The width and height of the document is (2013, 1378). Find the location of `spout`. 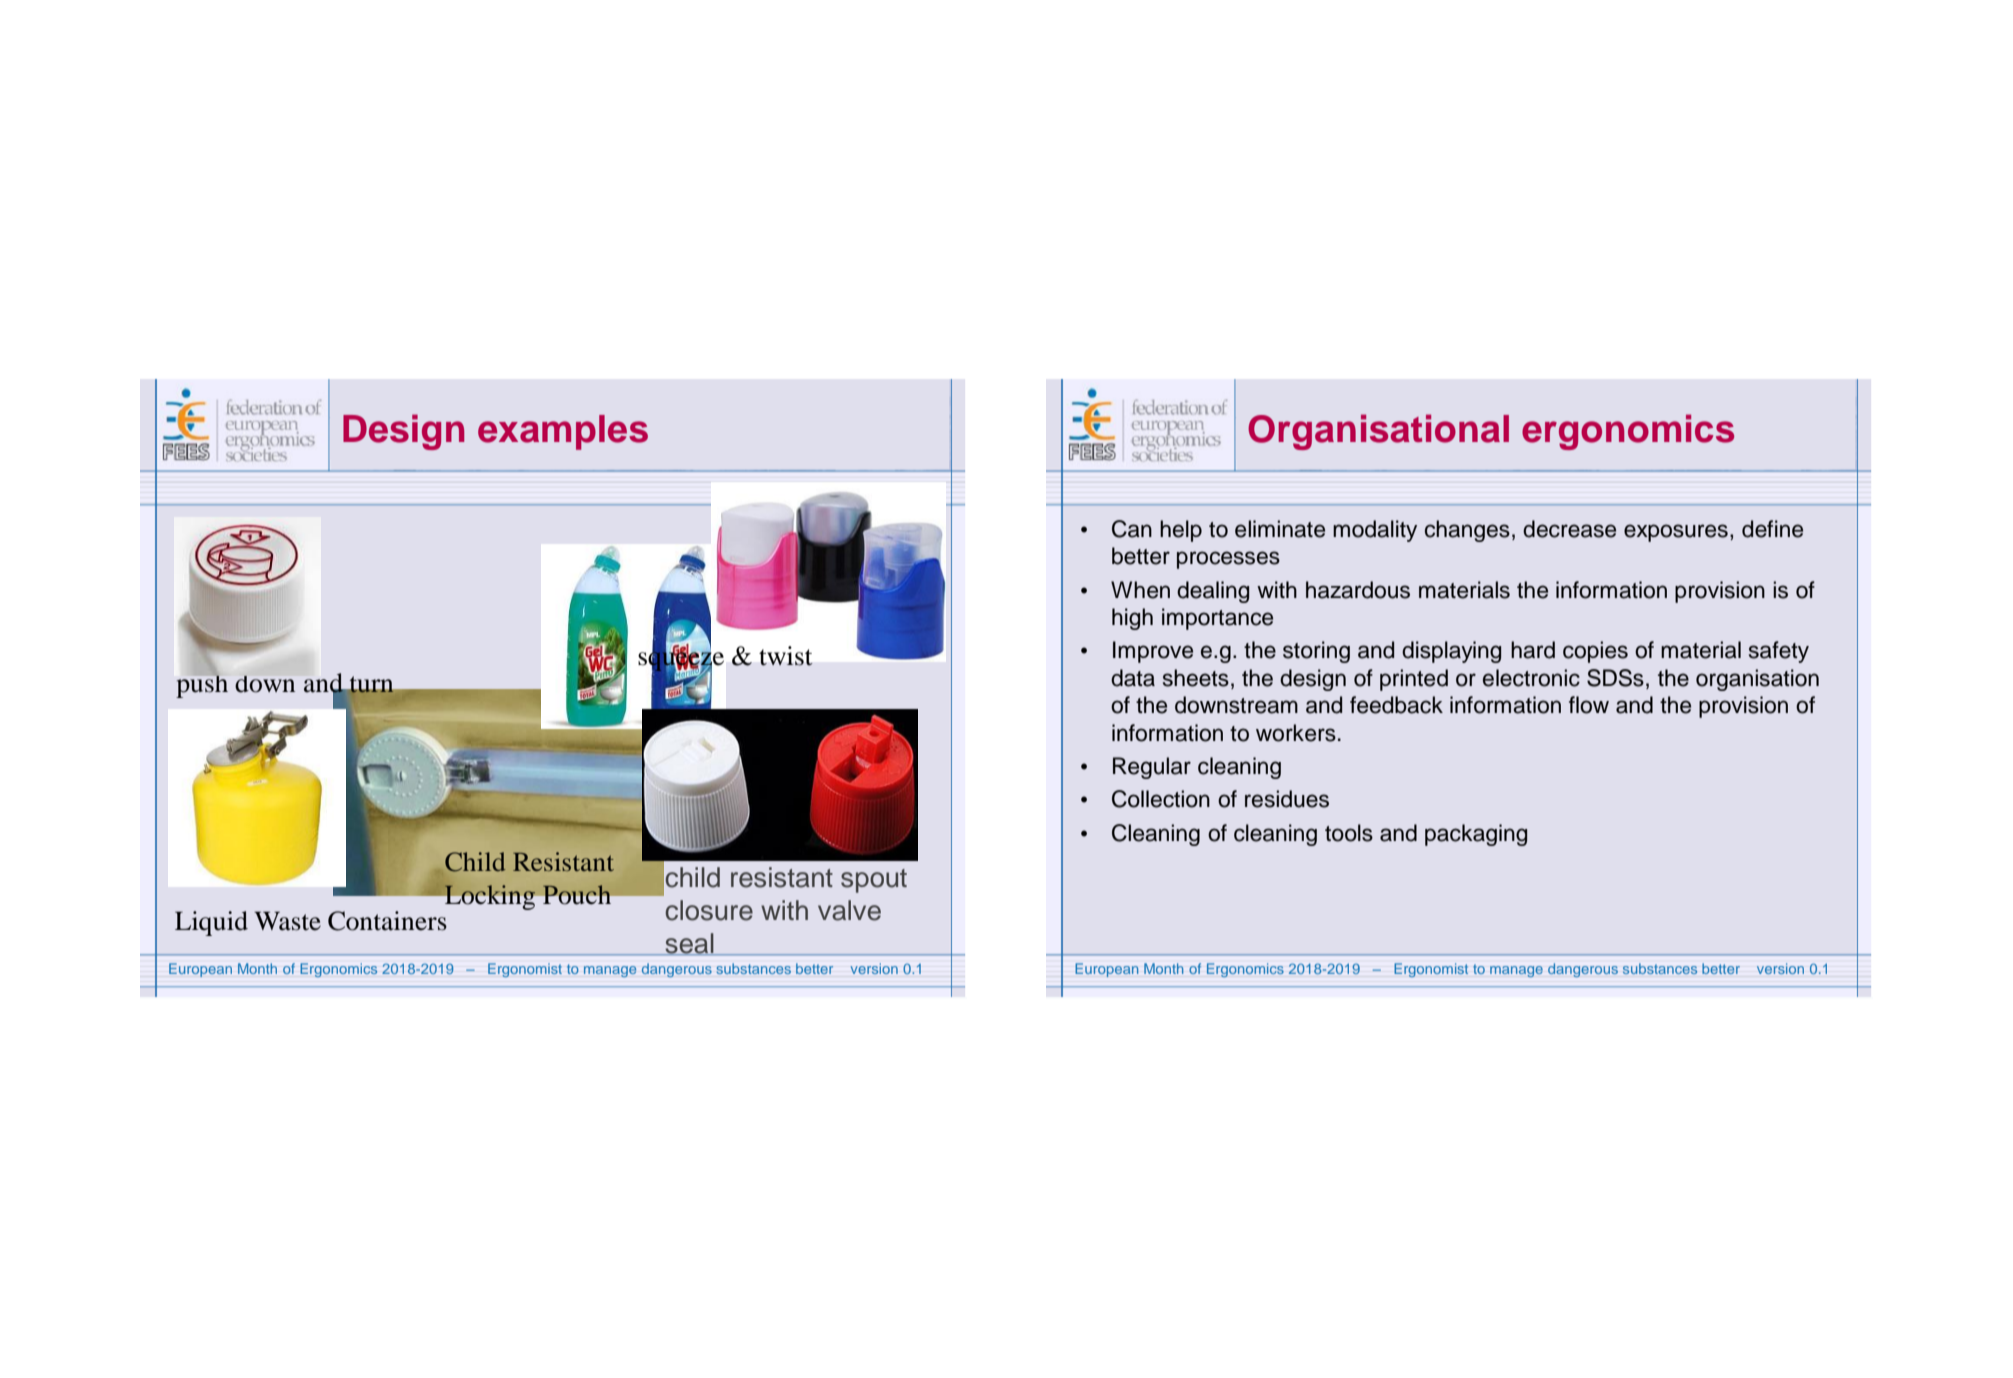

spout is located at coordinates (874, 881).
